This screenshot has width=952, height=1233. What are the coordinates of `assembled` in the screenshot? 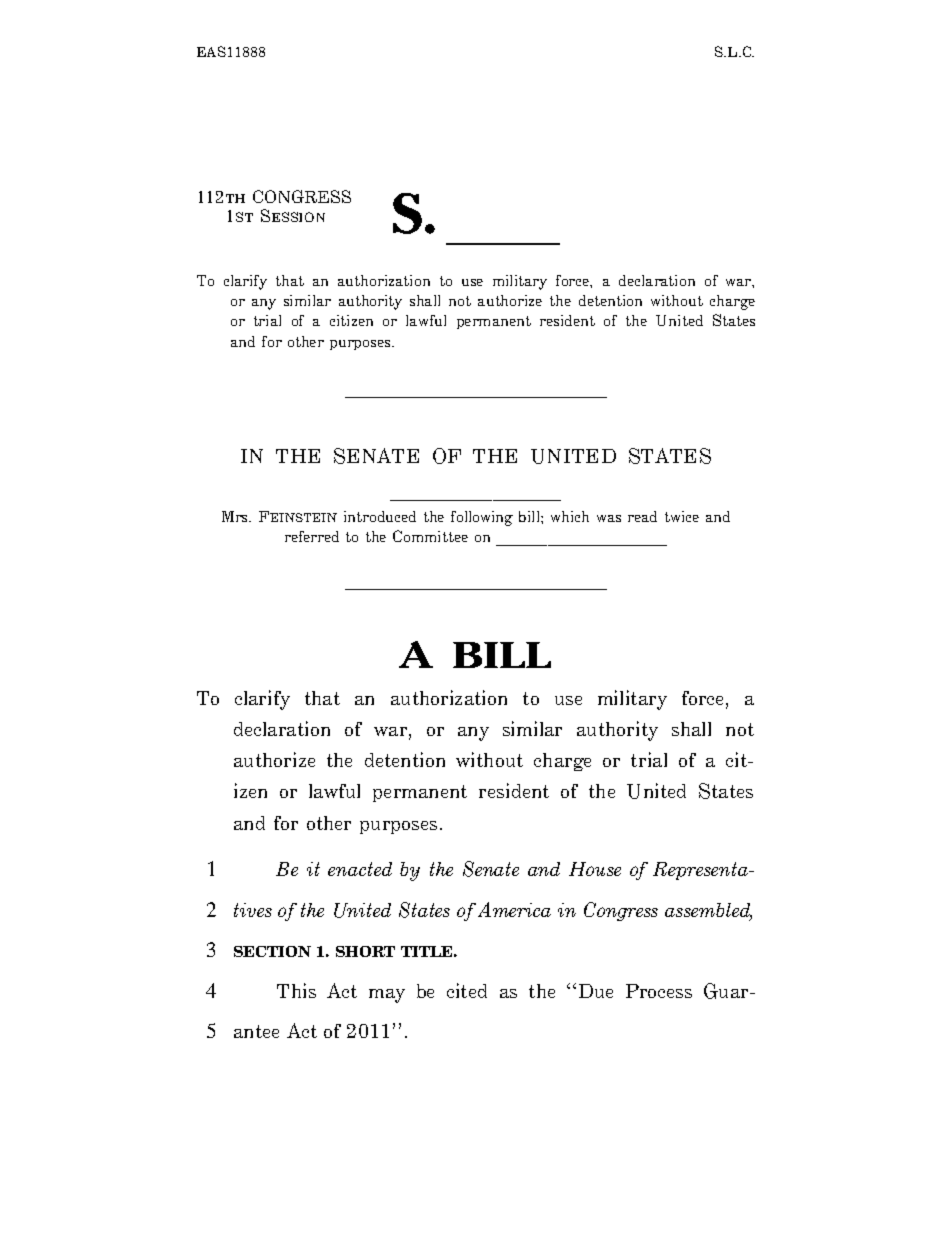 It's located at (708, 911).
